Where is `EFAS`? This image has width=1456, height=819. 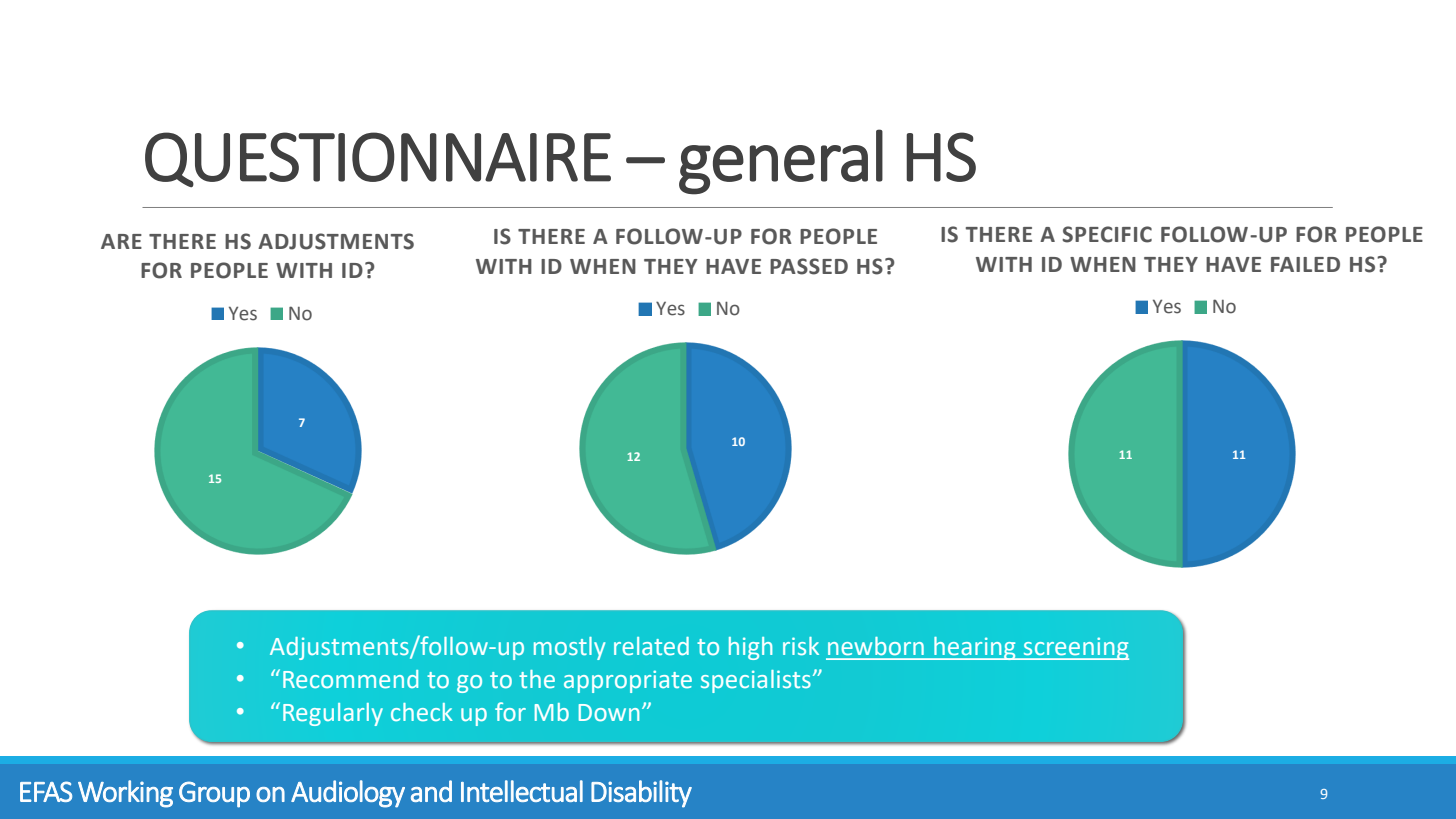
EFAS is located at coordinates (46, 791).
